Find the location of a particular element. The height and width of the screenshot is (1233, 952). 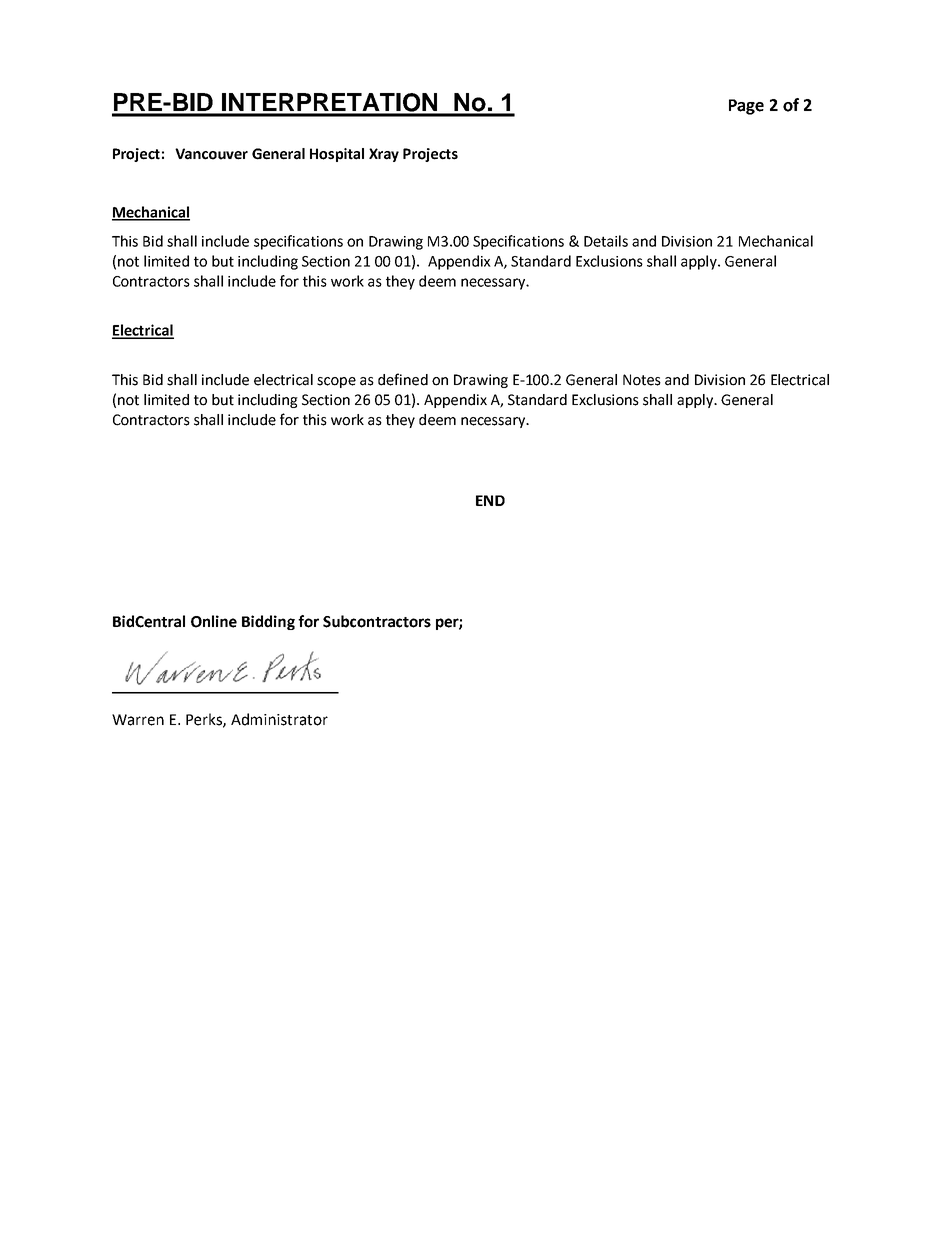

defined is located at coordinates (403, 379).
